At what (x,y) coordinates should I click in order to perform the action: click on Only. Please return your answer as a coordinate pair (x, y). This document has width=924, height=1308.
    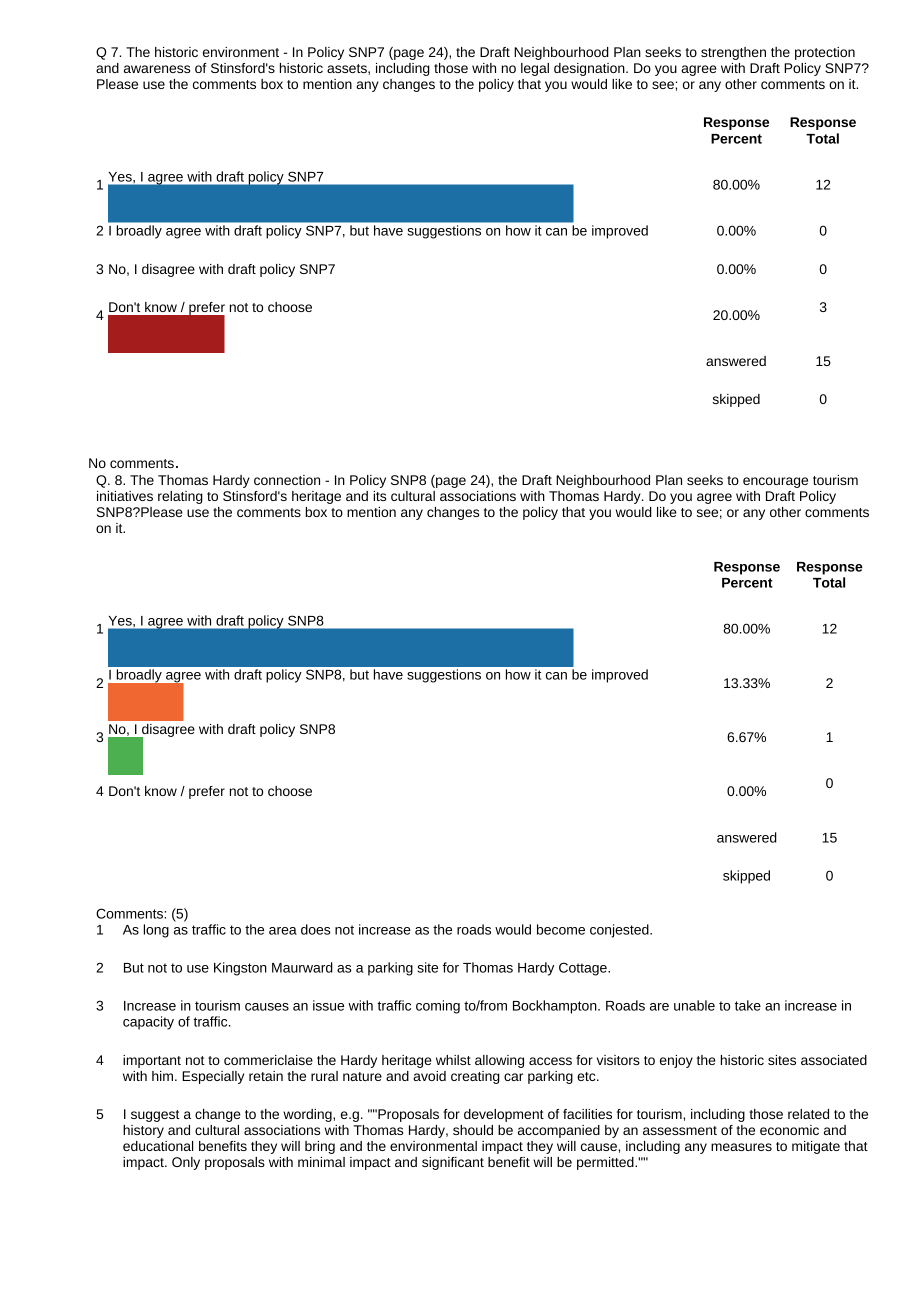
    Looking at the image, I should click on (186, 1163).
